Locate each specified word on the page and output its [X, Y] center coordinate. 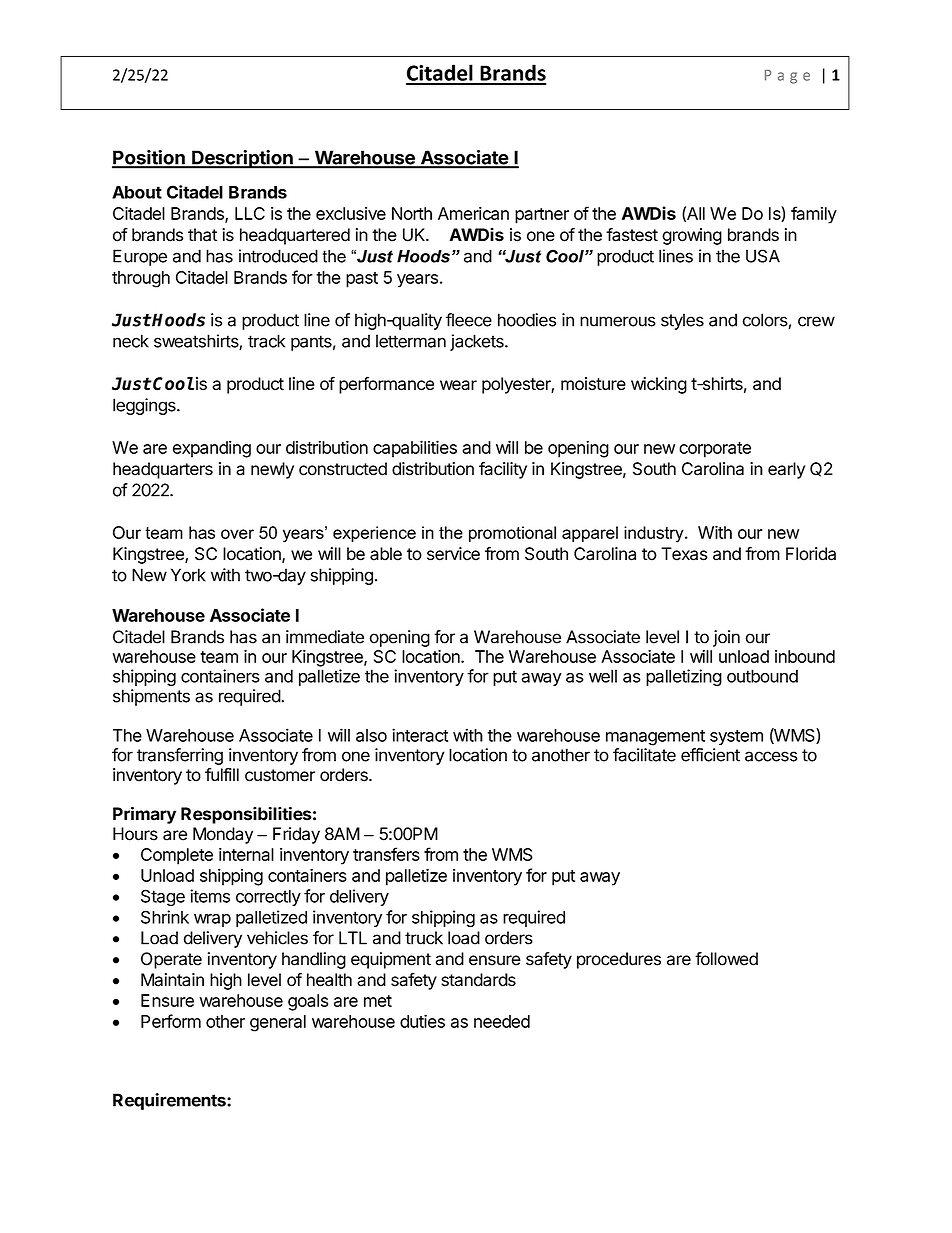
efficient [710, 755]
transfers [386, 854]
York [188, 575]
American [473, 213]
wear [458, 385]
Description [242, 159]
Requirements [170, 1101]
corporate [715, 450]
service [453, 554]
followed [726, 959]
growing [692, 236]
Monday [223, 835]
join [726, 638]
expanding [212, 449]
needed [502, 1021]
